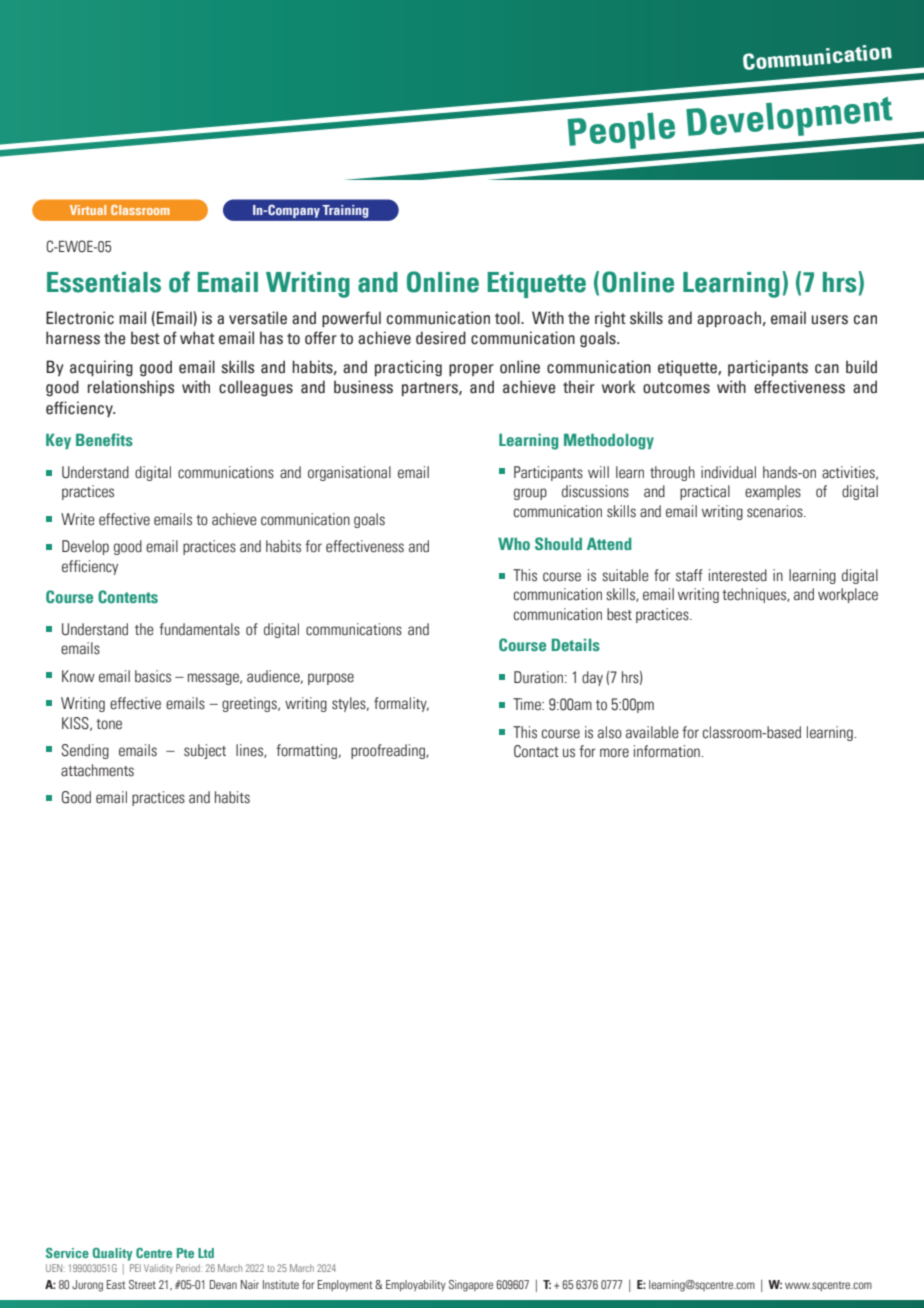 Image resolution: width=924 pixels, height=1308 pixels. Describe the element at coordinates (536, 751) in the screenshot. I see `Contact` at that location.
